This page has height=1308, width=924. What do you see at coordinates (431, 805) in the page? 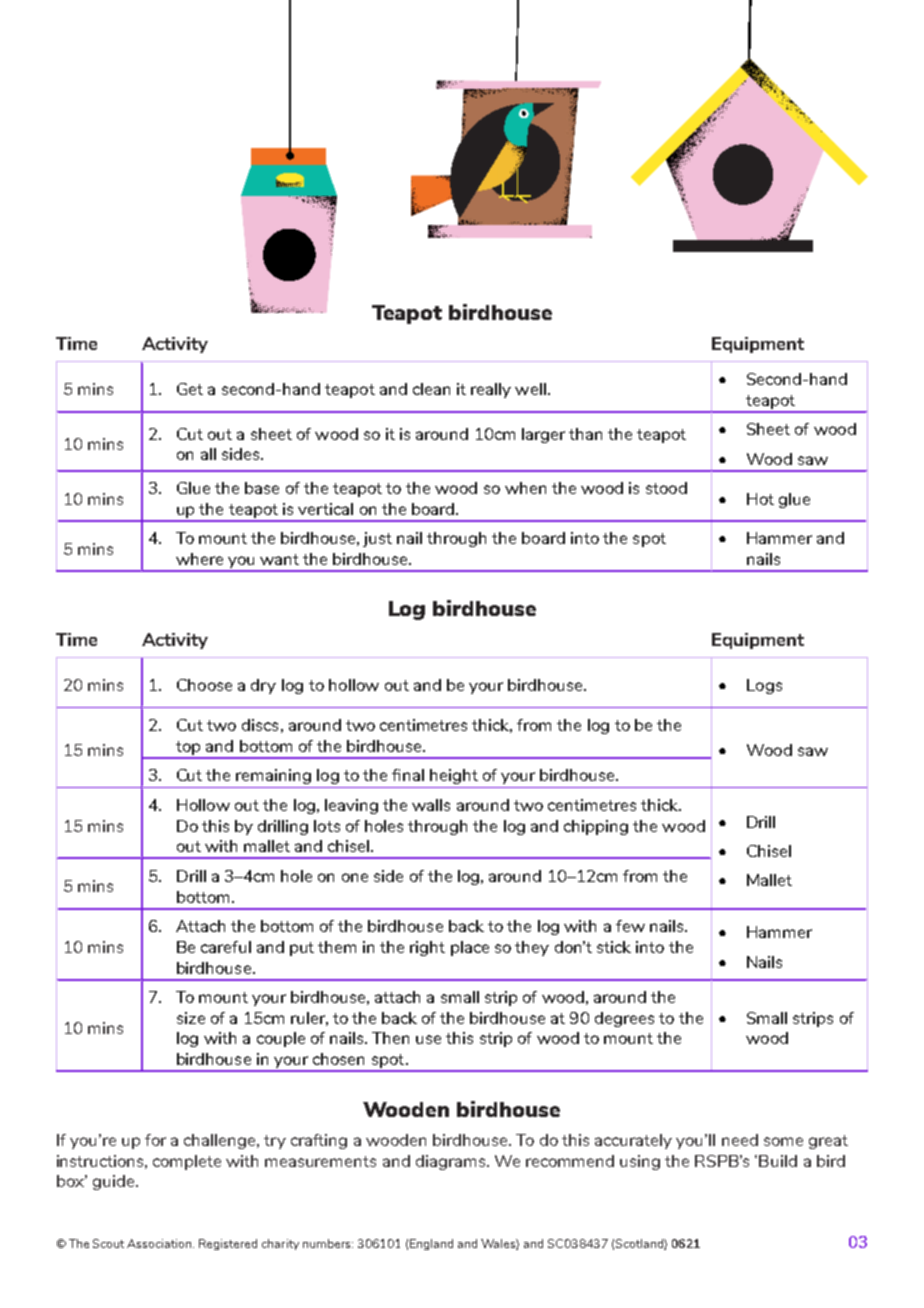
I see `walls` at bounding box center [431, 805].
